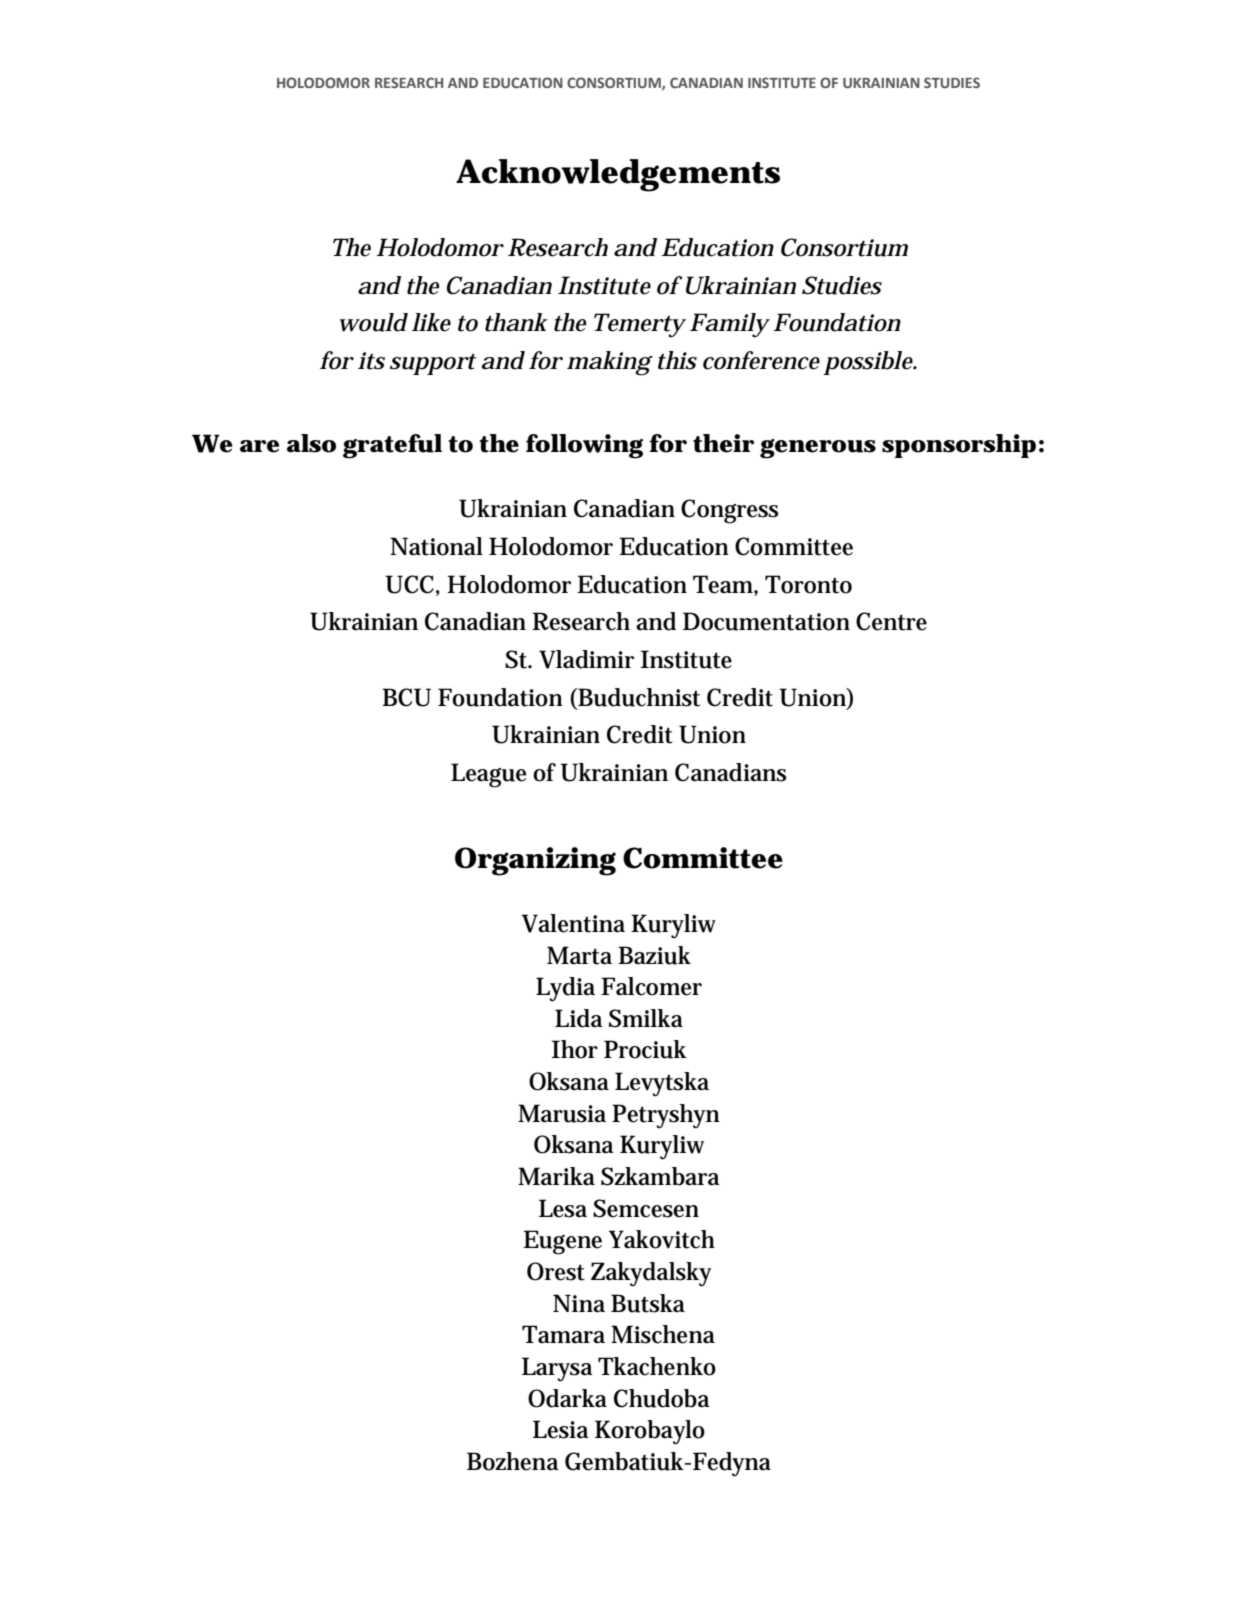 This screenshot has width=1238, height=1603. What do you see at coordinates (868, 363) in the screenshot?
I see `possible` at bounding box center [868, 363].
